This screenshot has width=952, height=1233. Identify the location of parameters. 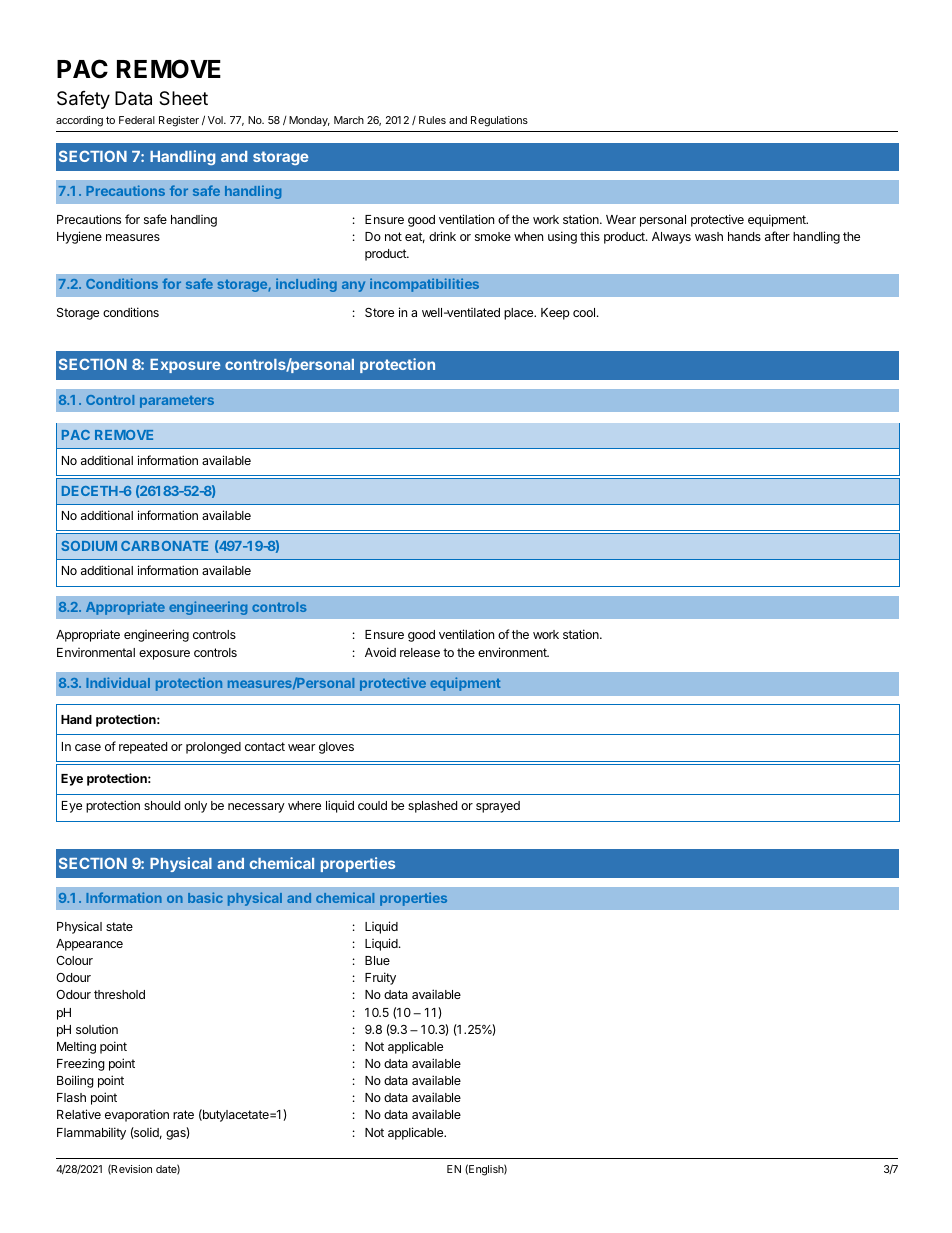
(177, 402).
